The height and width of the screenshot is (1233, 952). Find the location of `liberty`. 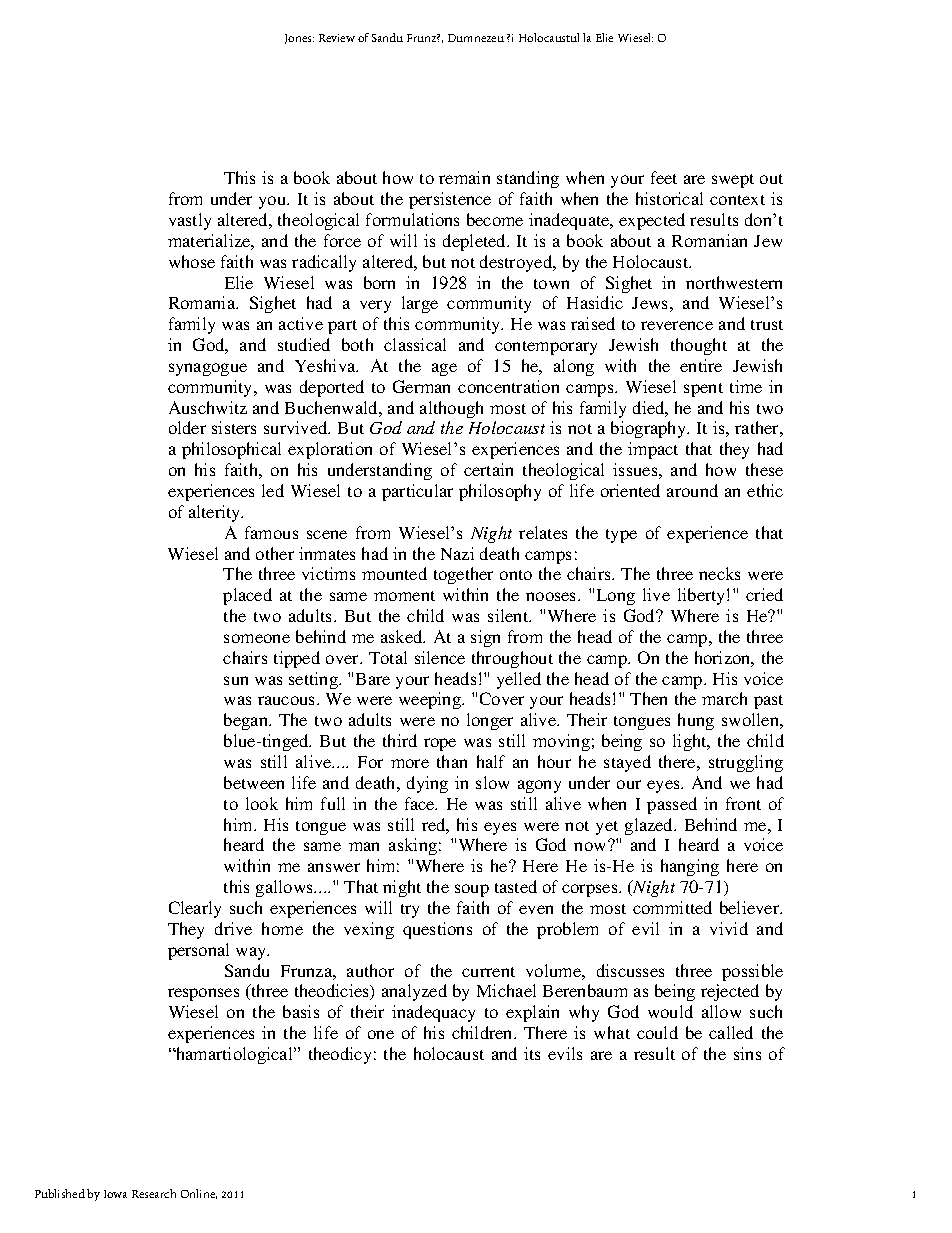

liberty is located at coordinates (703, 596).
